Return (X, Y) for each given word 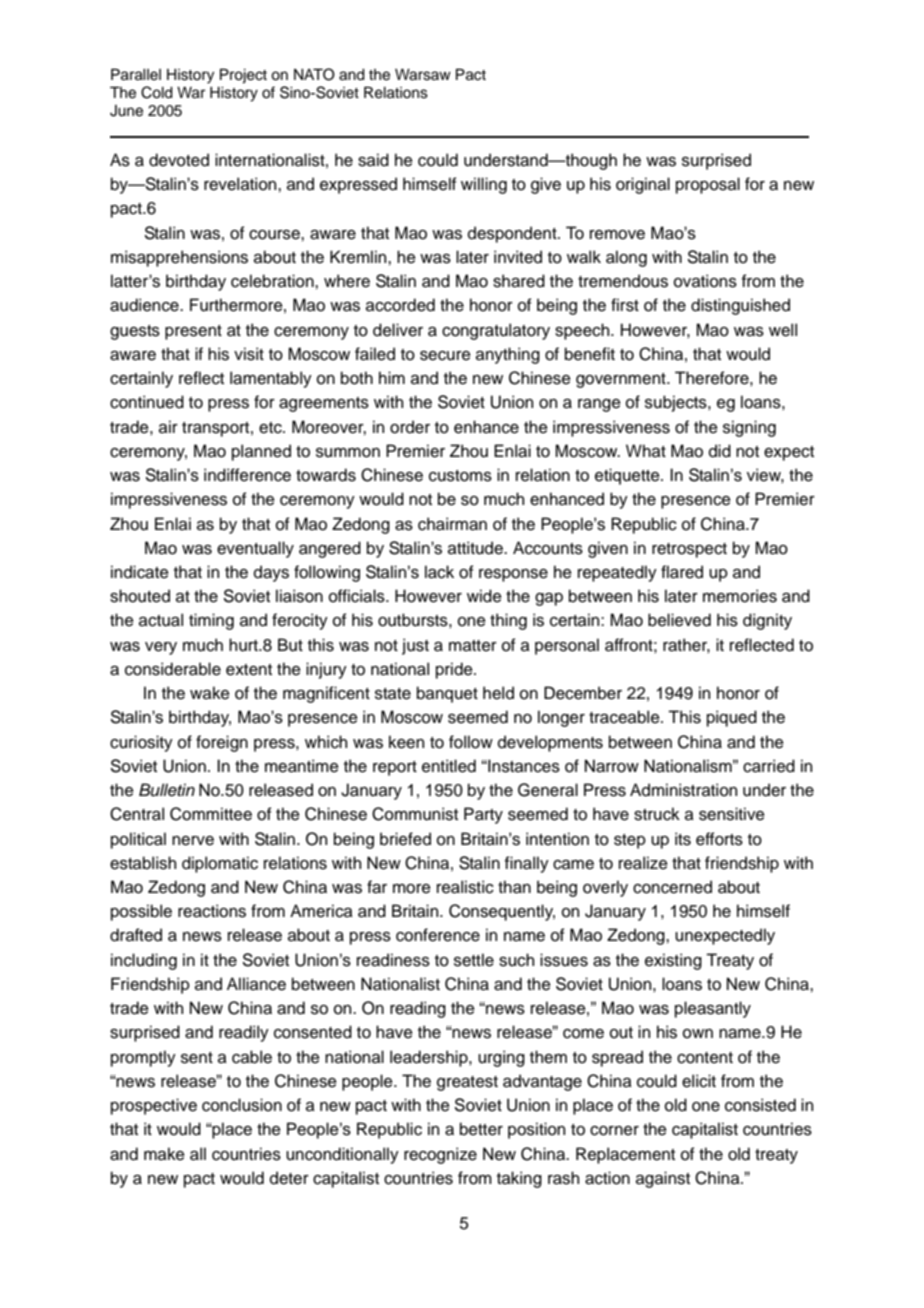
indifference (247, 475)
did (720, 451)
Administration (683, 790)
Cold (157, 92)
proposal (708, 185)
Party (483, 815)
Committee (211, 814)
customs (460, 476)
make (164, 1154)
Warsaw (423, 75)
